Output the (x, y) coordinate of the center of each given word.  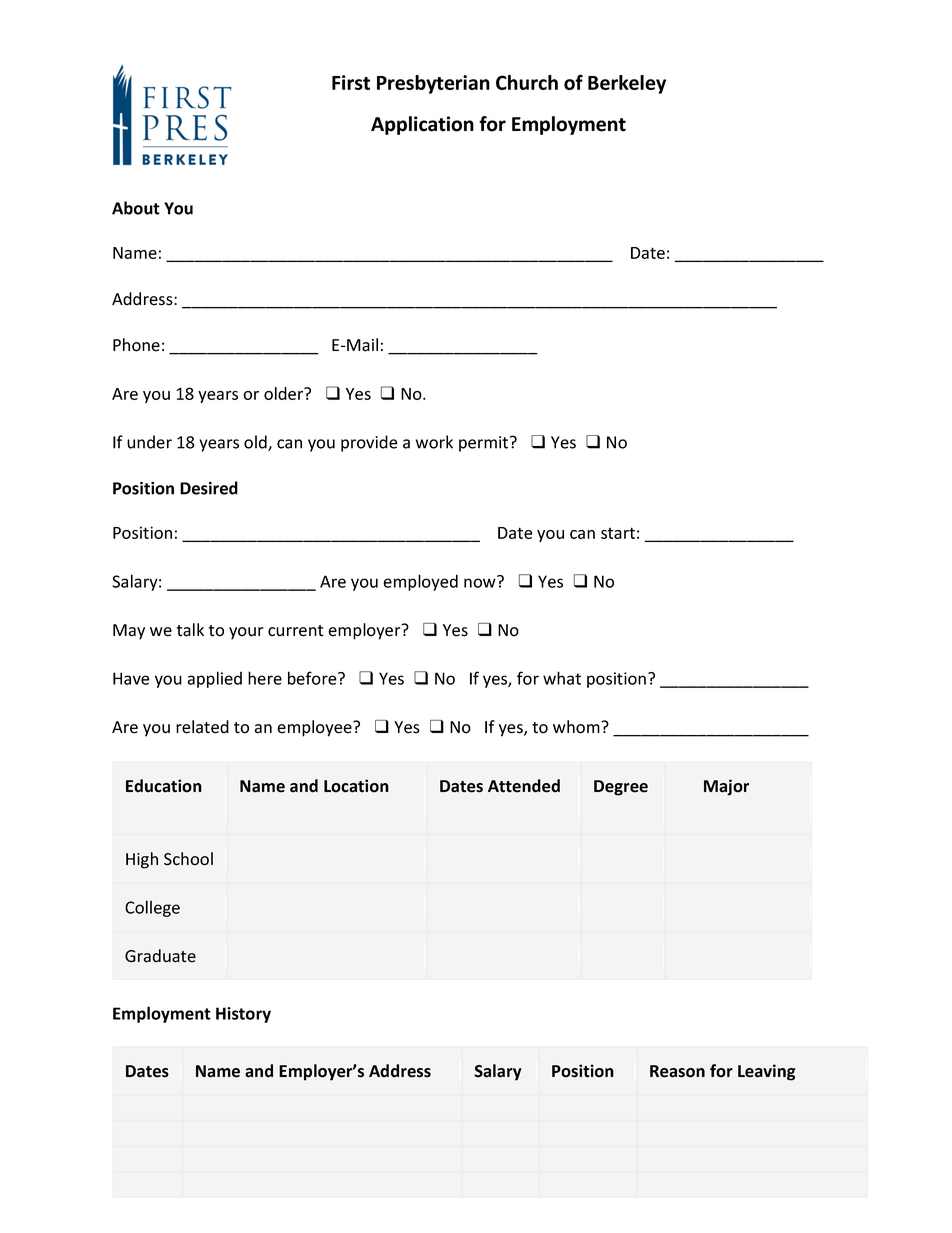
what (562, 678)
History (243, 1015)
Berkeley (627, 84)
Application (422, 125)
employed (420, 582)
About (136, 208)
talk (190, 630)
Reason (677, 1071)
